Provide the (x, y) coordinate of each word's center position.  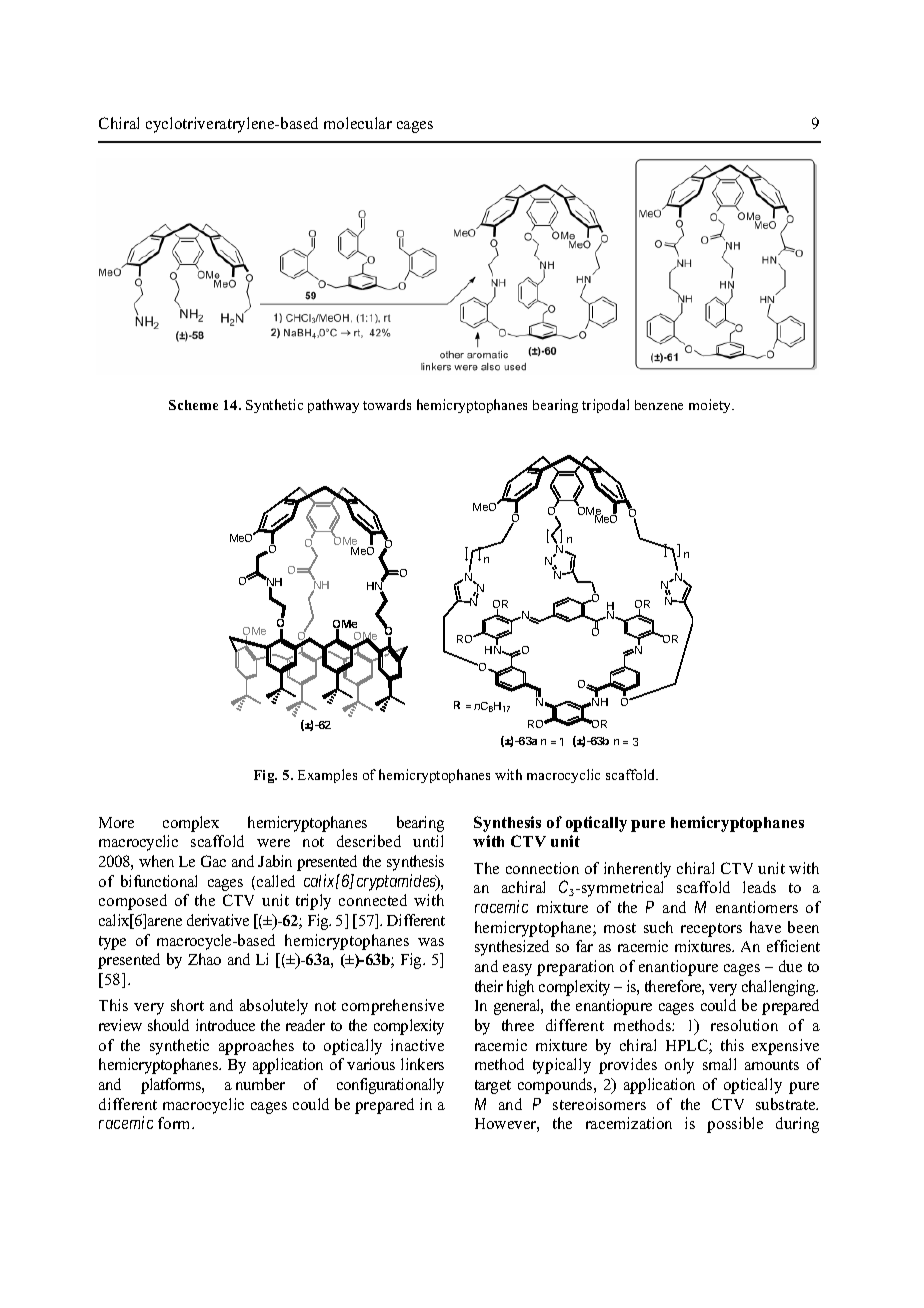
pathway (333, 406)
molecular (358, 123)
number (260, 1084)
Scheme (193, 405)
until (428, 841)
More (116, 822)
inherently (637, 870)
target (493, 1087)
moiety (711, 406)
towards (387, 404)
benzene (659, 405)
